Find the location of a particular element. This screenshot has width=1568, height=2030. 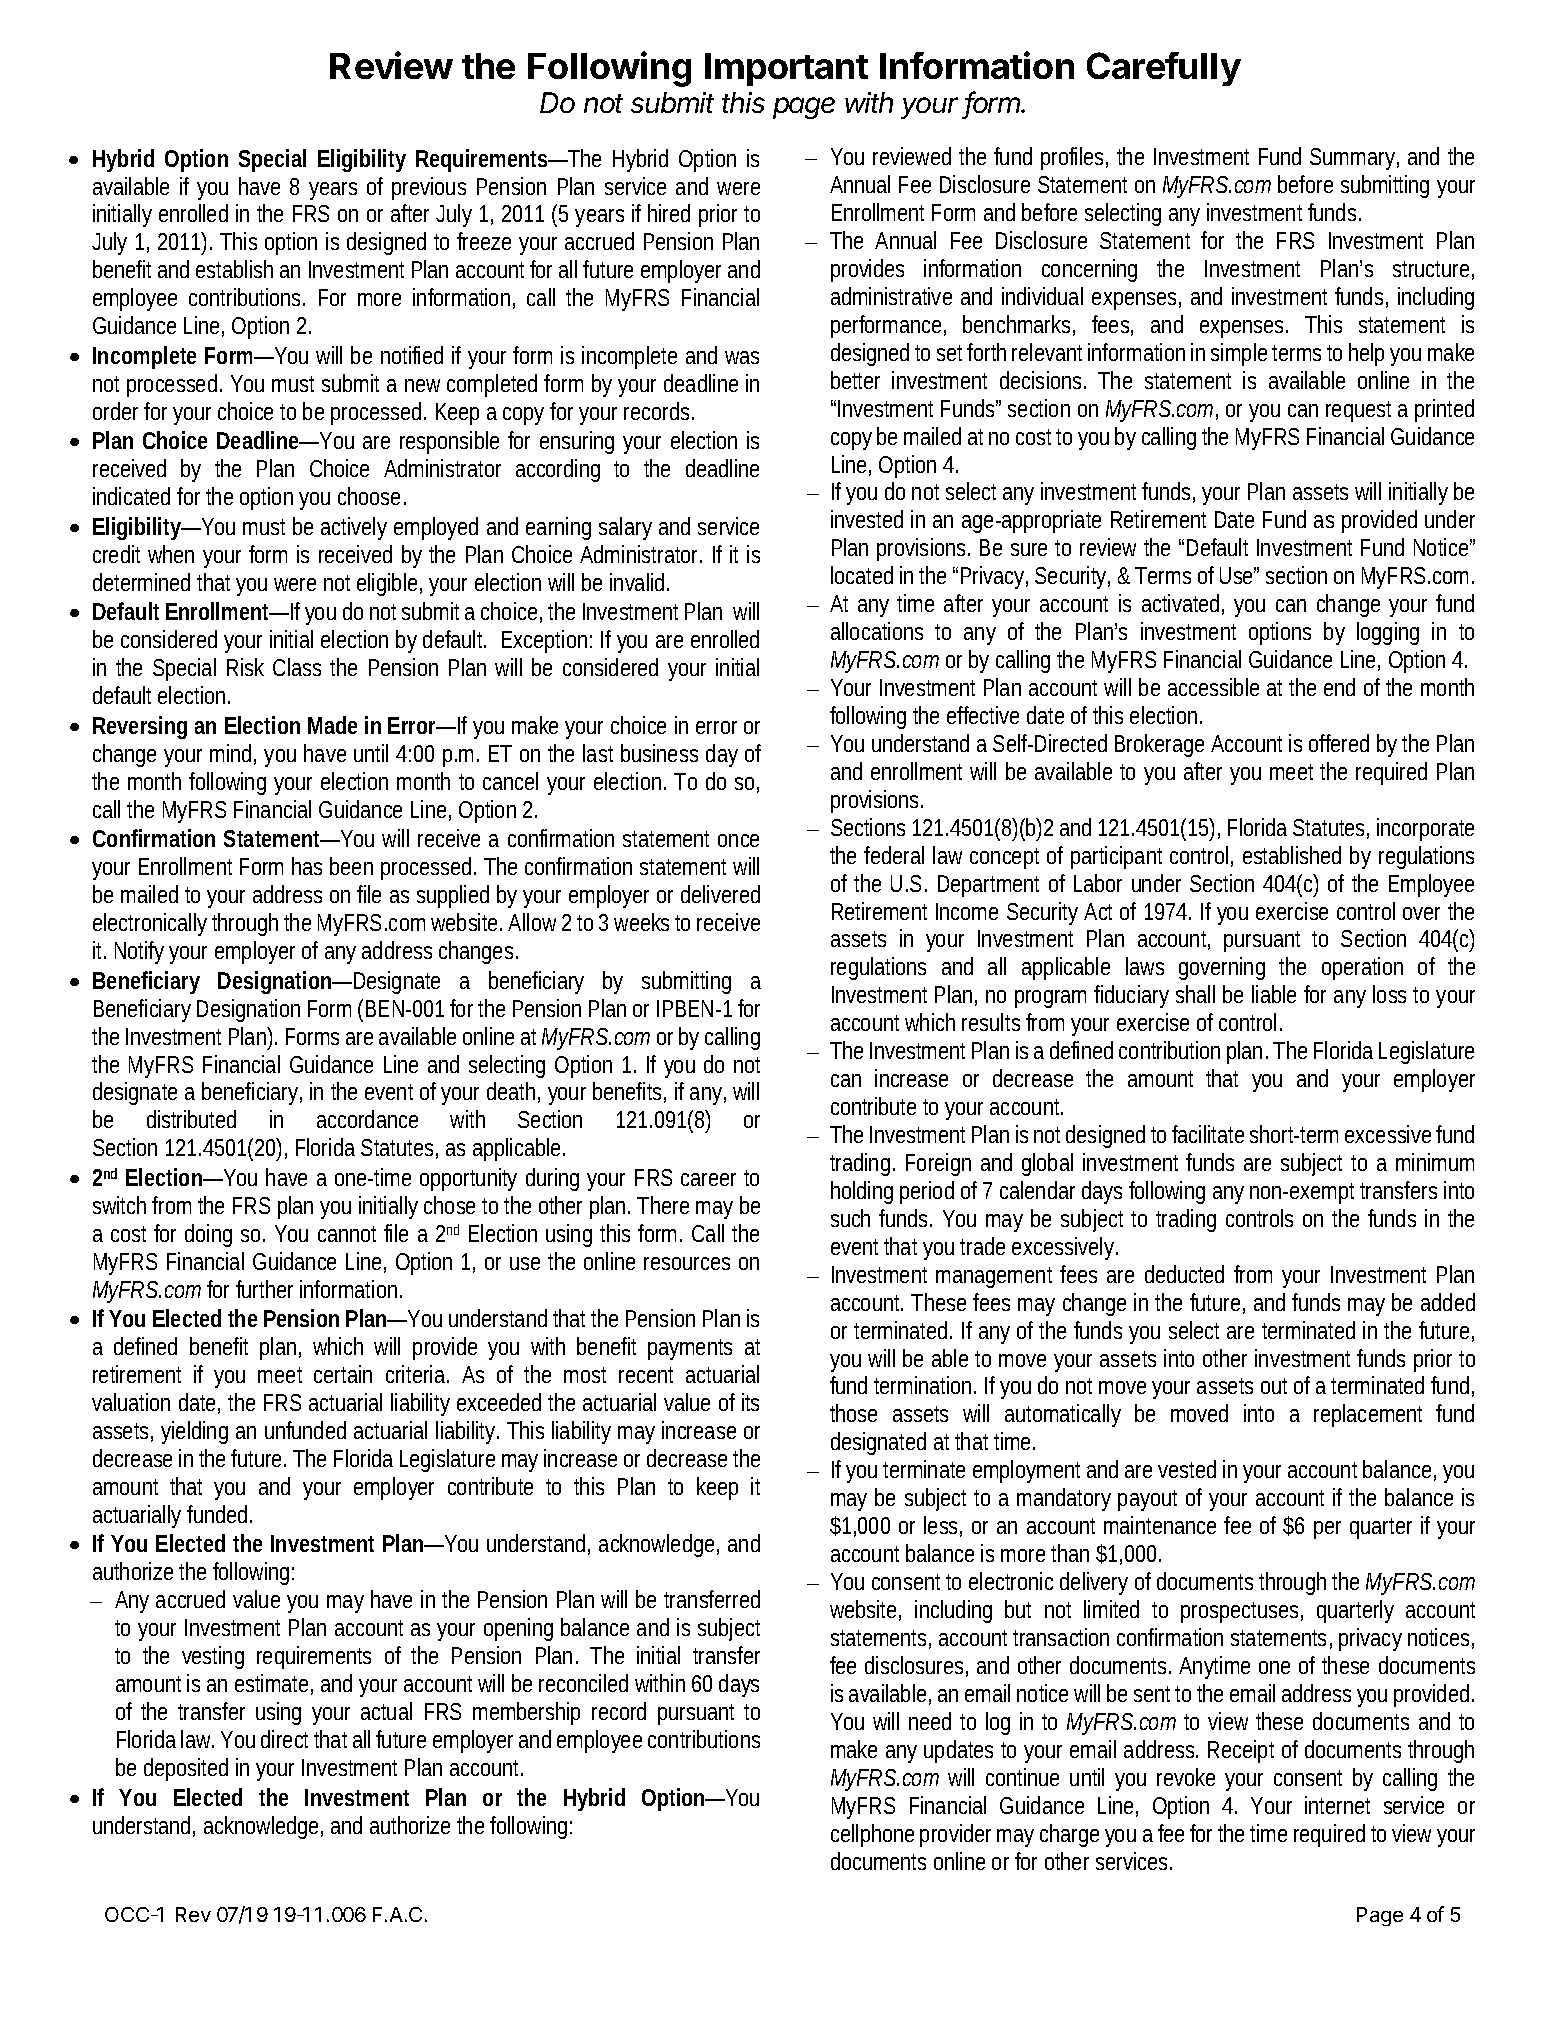

cellphone is located at coordinates (872, 1835).
